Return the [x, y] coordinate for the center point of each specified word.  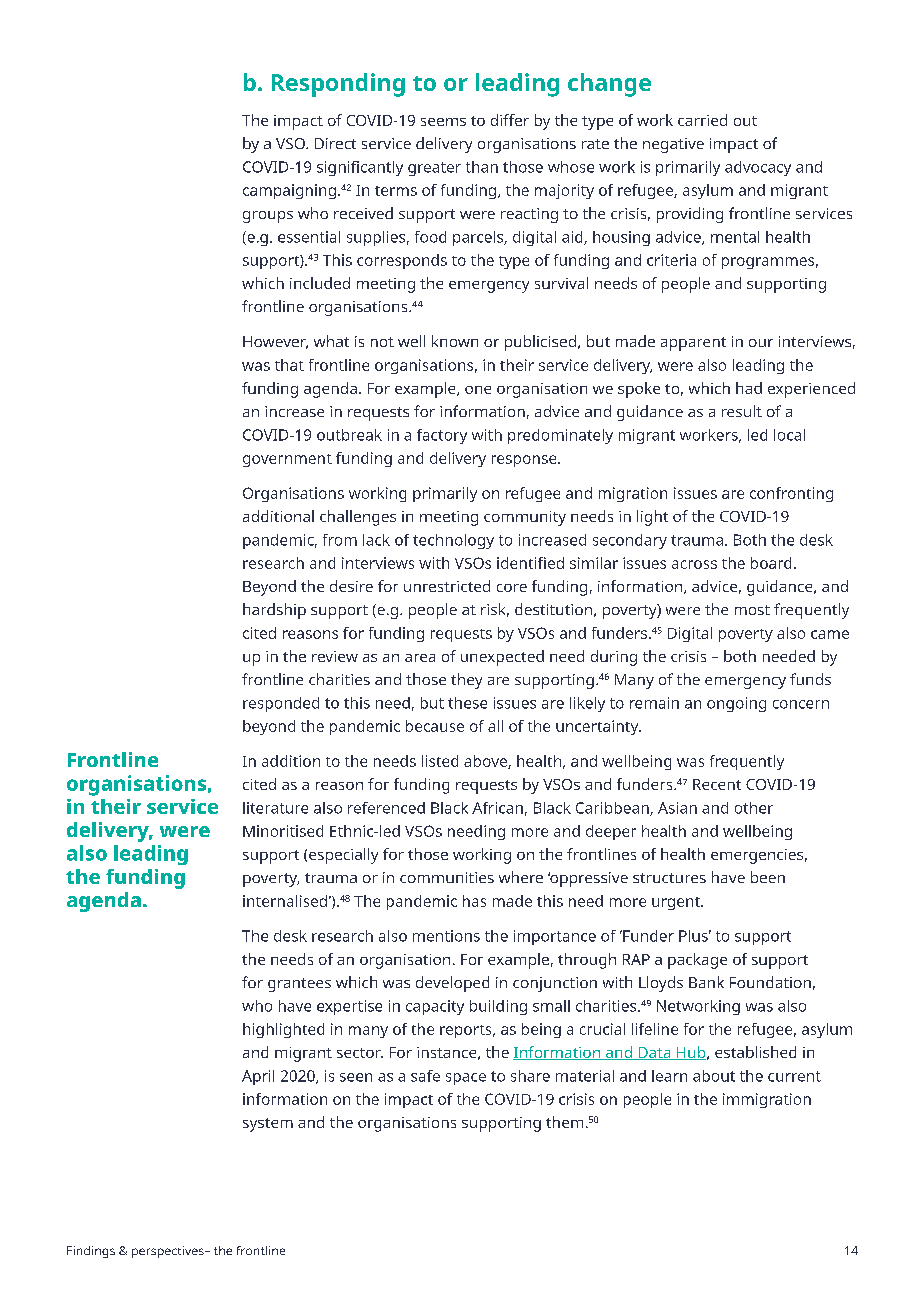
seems [443, 122]
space [466, 1079]
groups [268, 217]
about [714, 1076]
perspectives [169, 1252]
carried [702, 120]
